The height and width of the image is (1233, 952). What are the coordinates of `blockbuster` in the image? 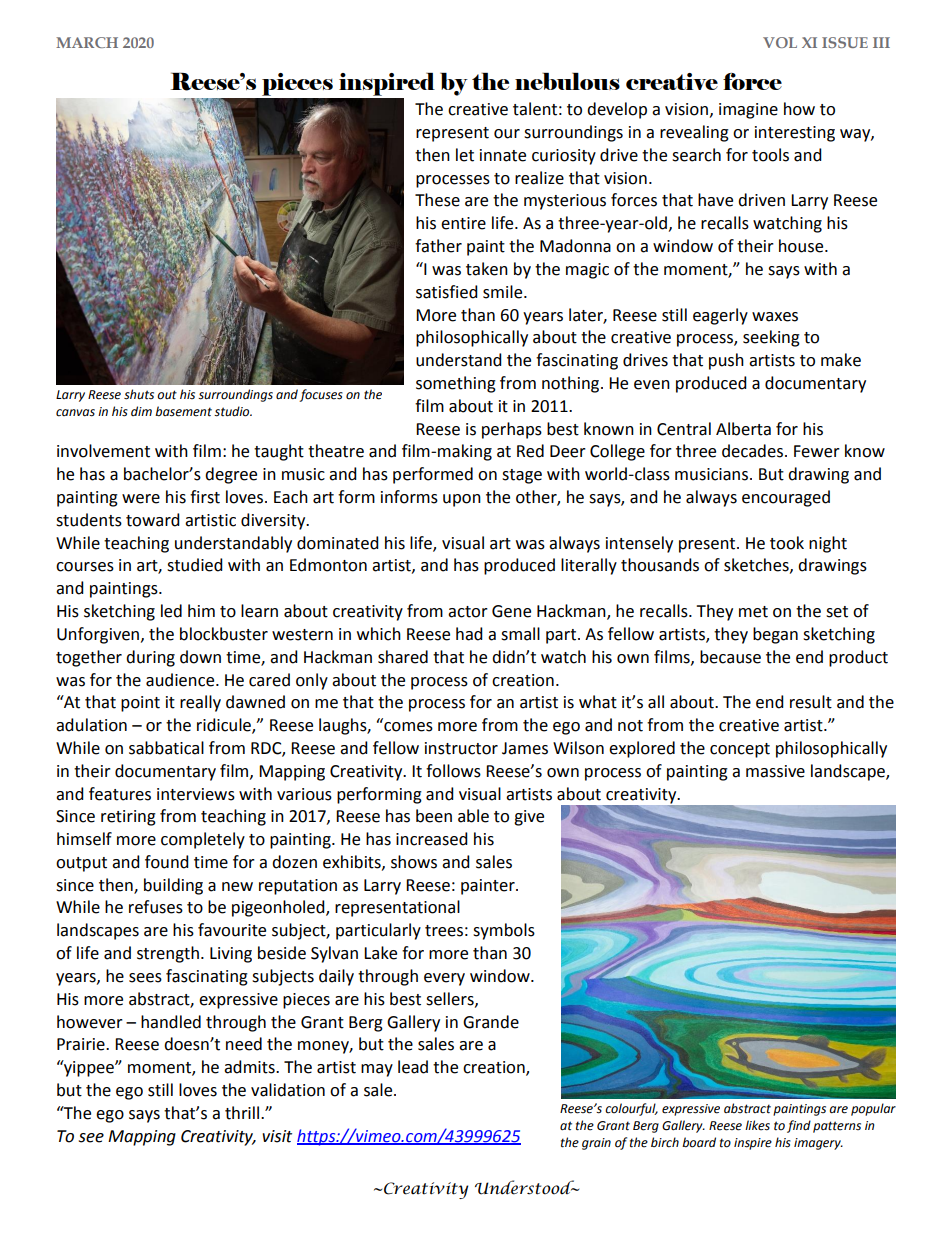 It's located at (224, 634).
